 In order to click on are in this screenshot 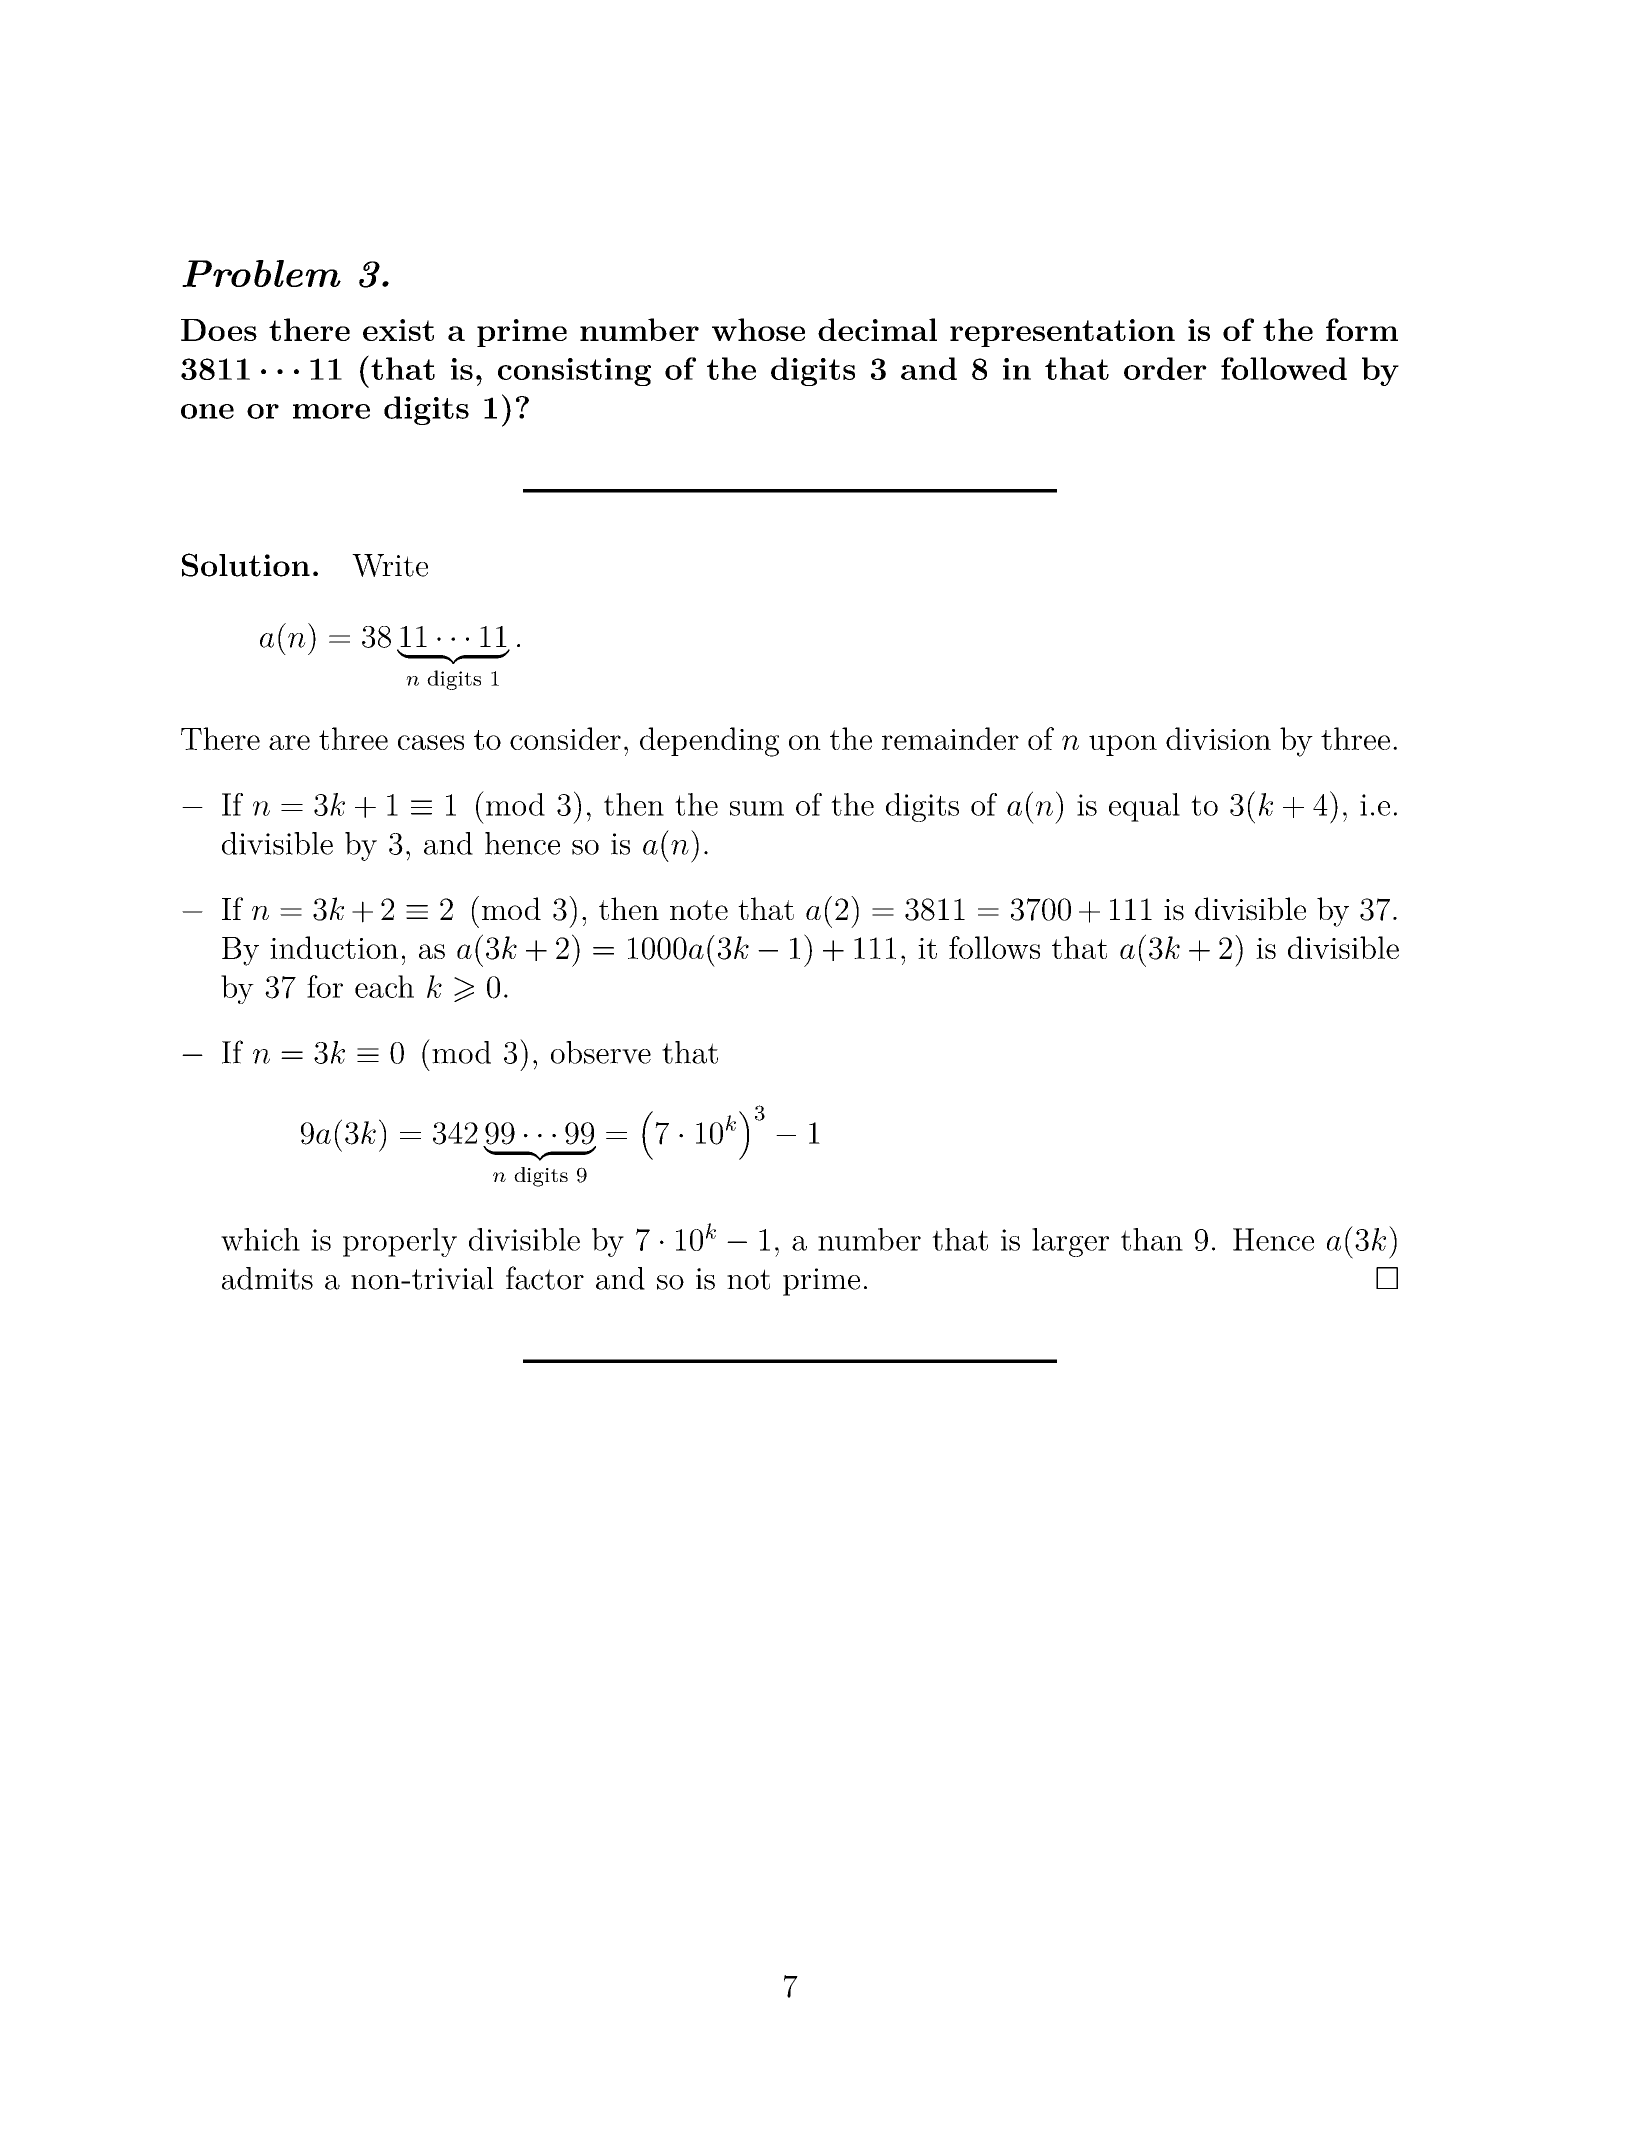, I will do `click(289, 742)`.
